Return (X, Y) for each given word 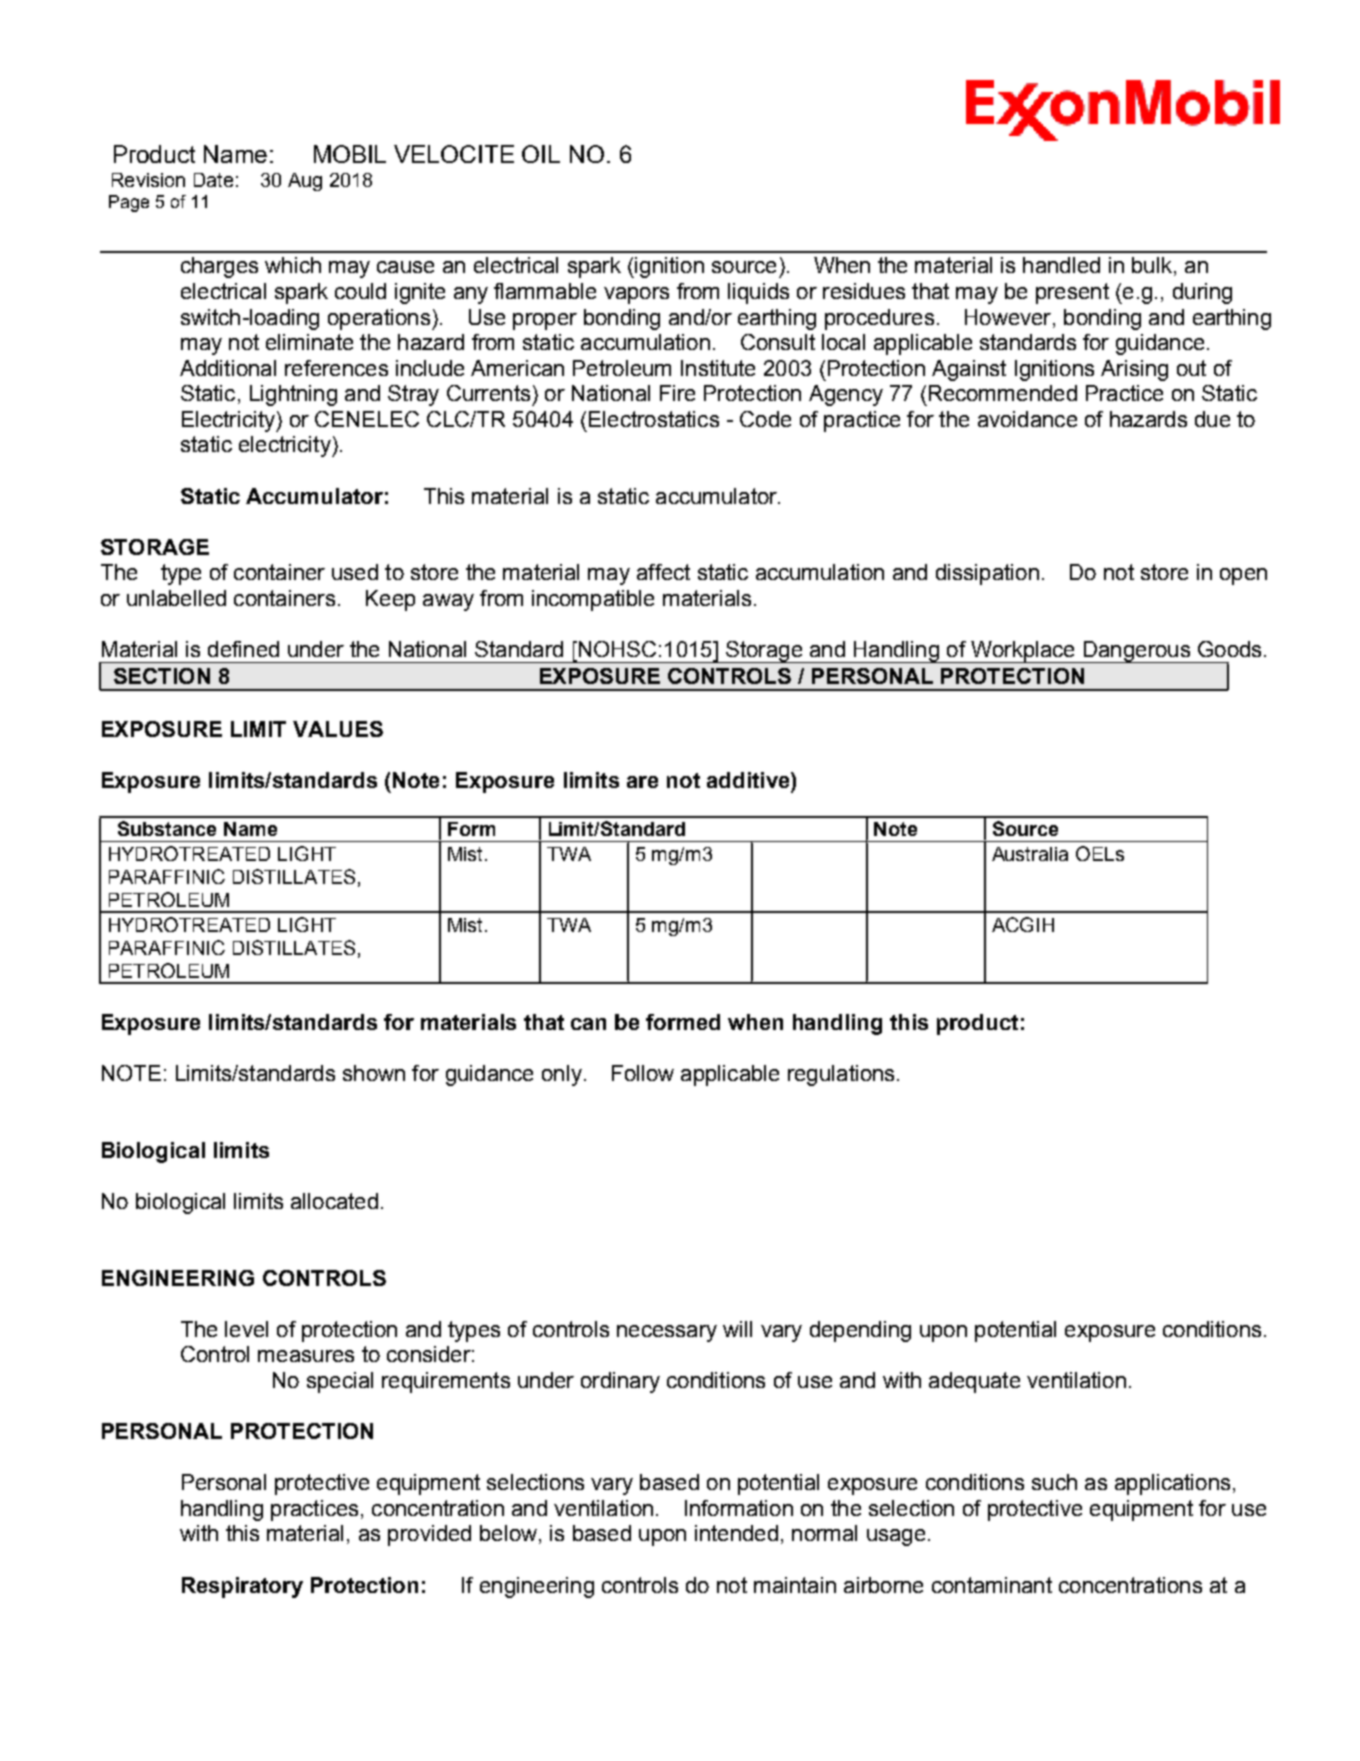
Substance (167, 828)
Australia (1030, 854)
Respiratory (242, 1587)
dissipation (987, 574)
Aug (305, 182)
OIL (541, 154)
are (642, 782)
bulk (1152, 265)
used (355, 572)
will (737, 1329)
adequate (974, 1382)
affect (663, 572)
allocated (334, 1201)
